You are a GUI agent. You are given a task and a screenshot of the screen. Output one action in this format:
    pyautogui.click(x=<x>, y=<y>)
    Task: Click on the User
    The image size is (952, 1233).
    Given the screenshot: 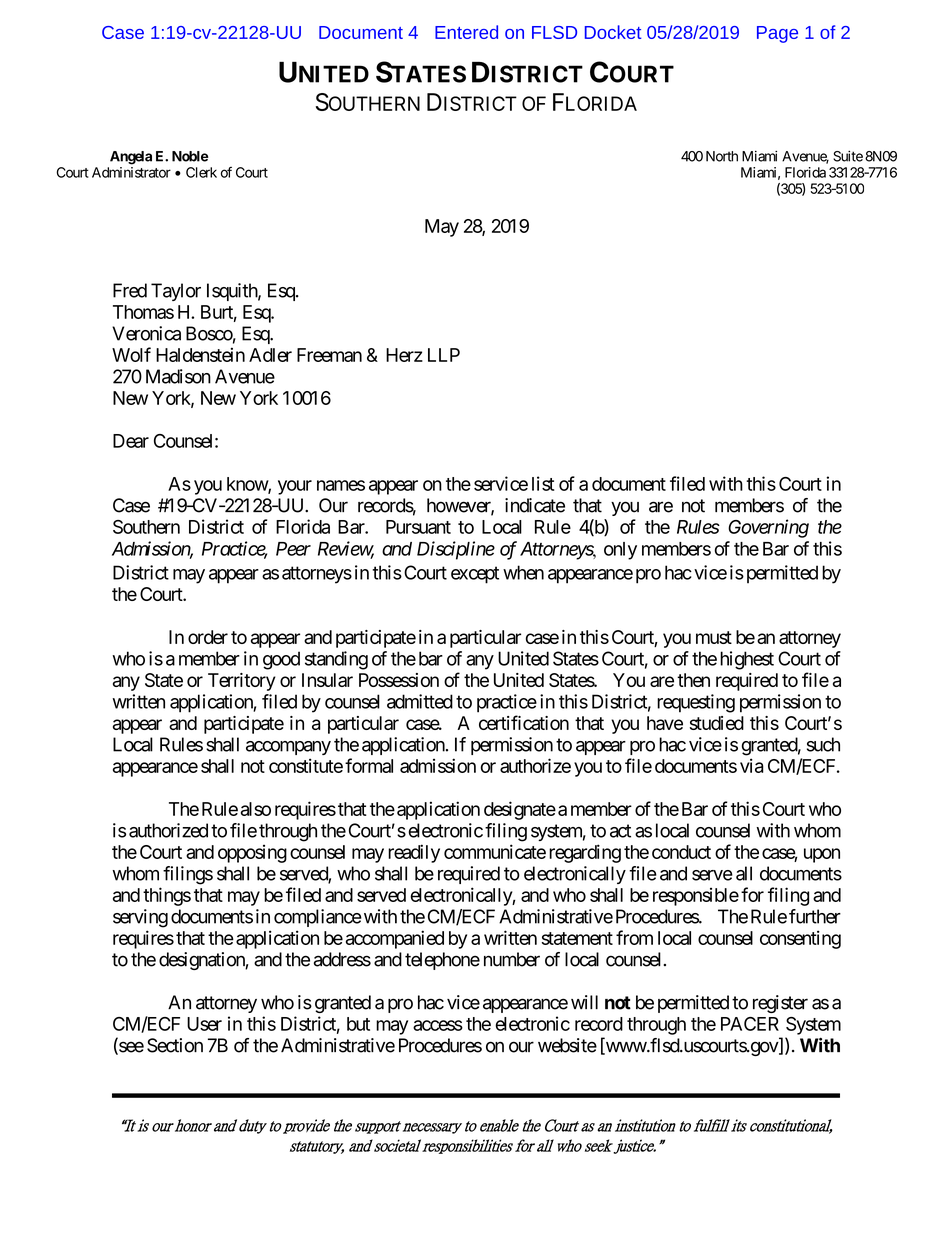 What is the action you would take?
    pyautogui.click(x=204, y=1024)
